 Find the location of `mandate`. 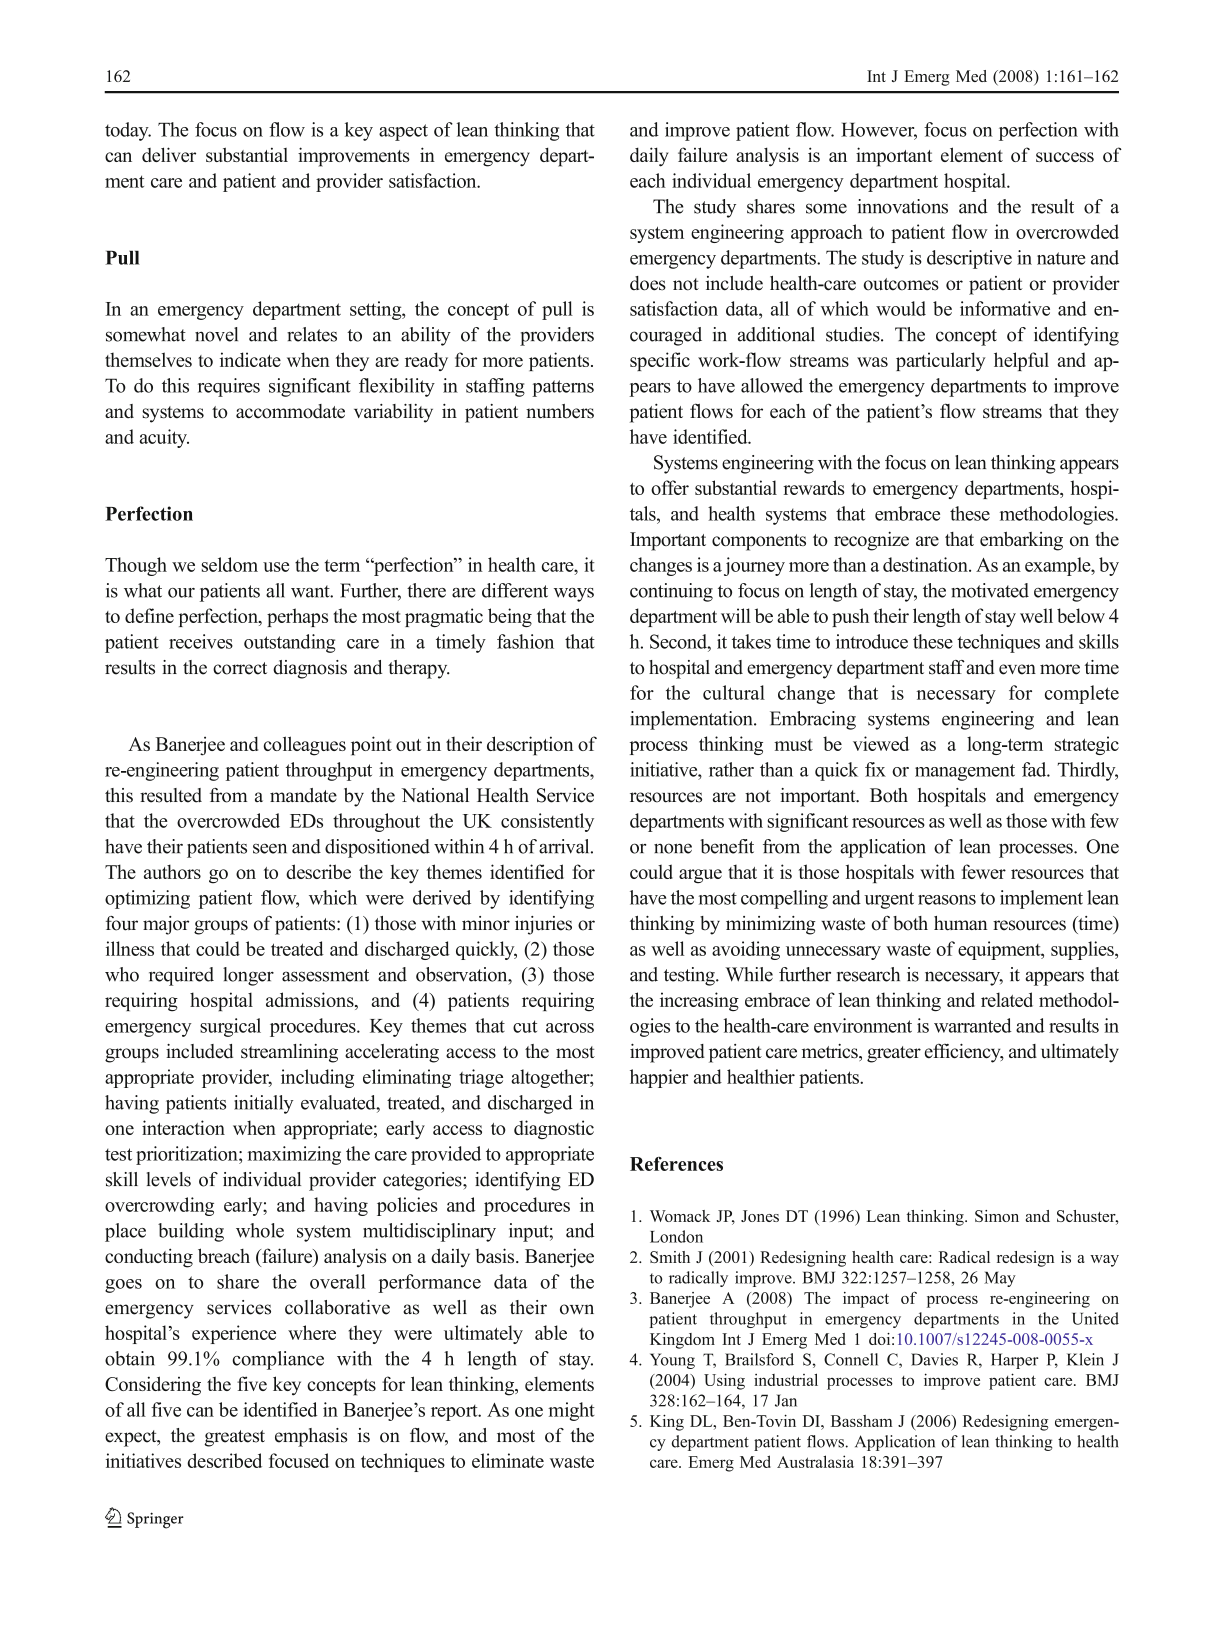

mandate is located at coordinates (303, 795).
